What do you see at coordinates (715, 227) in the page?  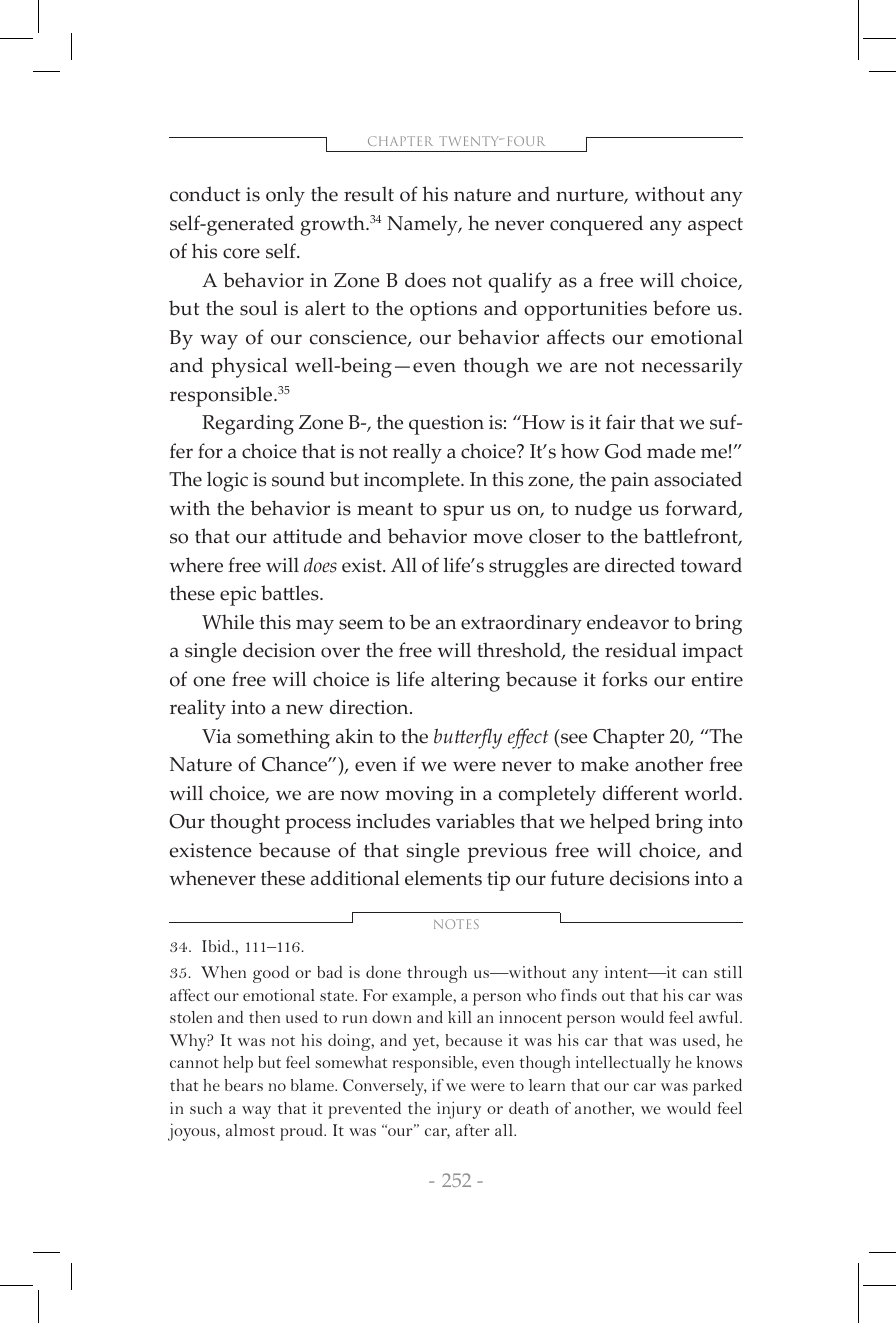 I see `aspect` at bounding box center [715, 227].
